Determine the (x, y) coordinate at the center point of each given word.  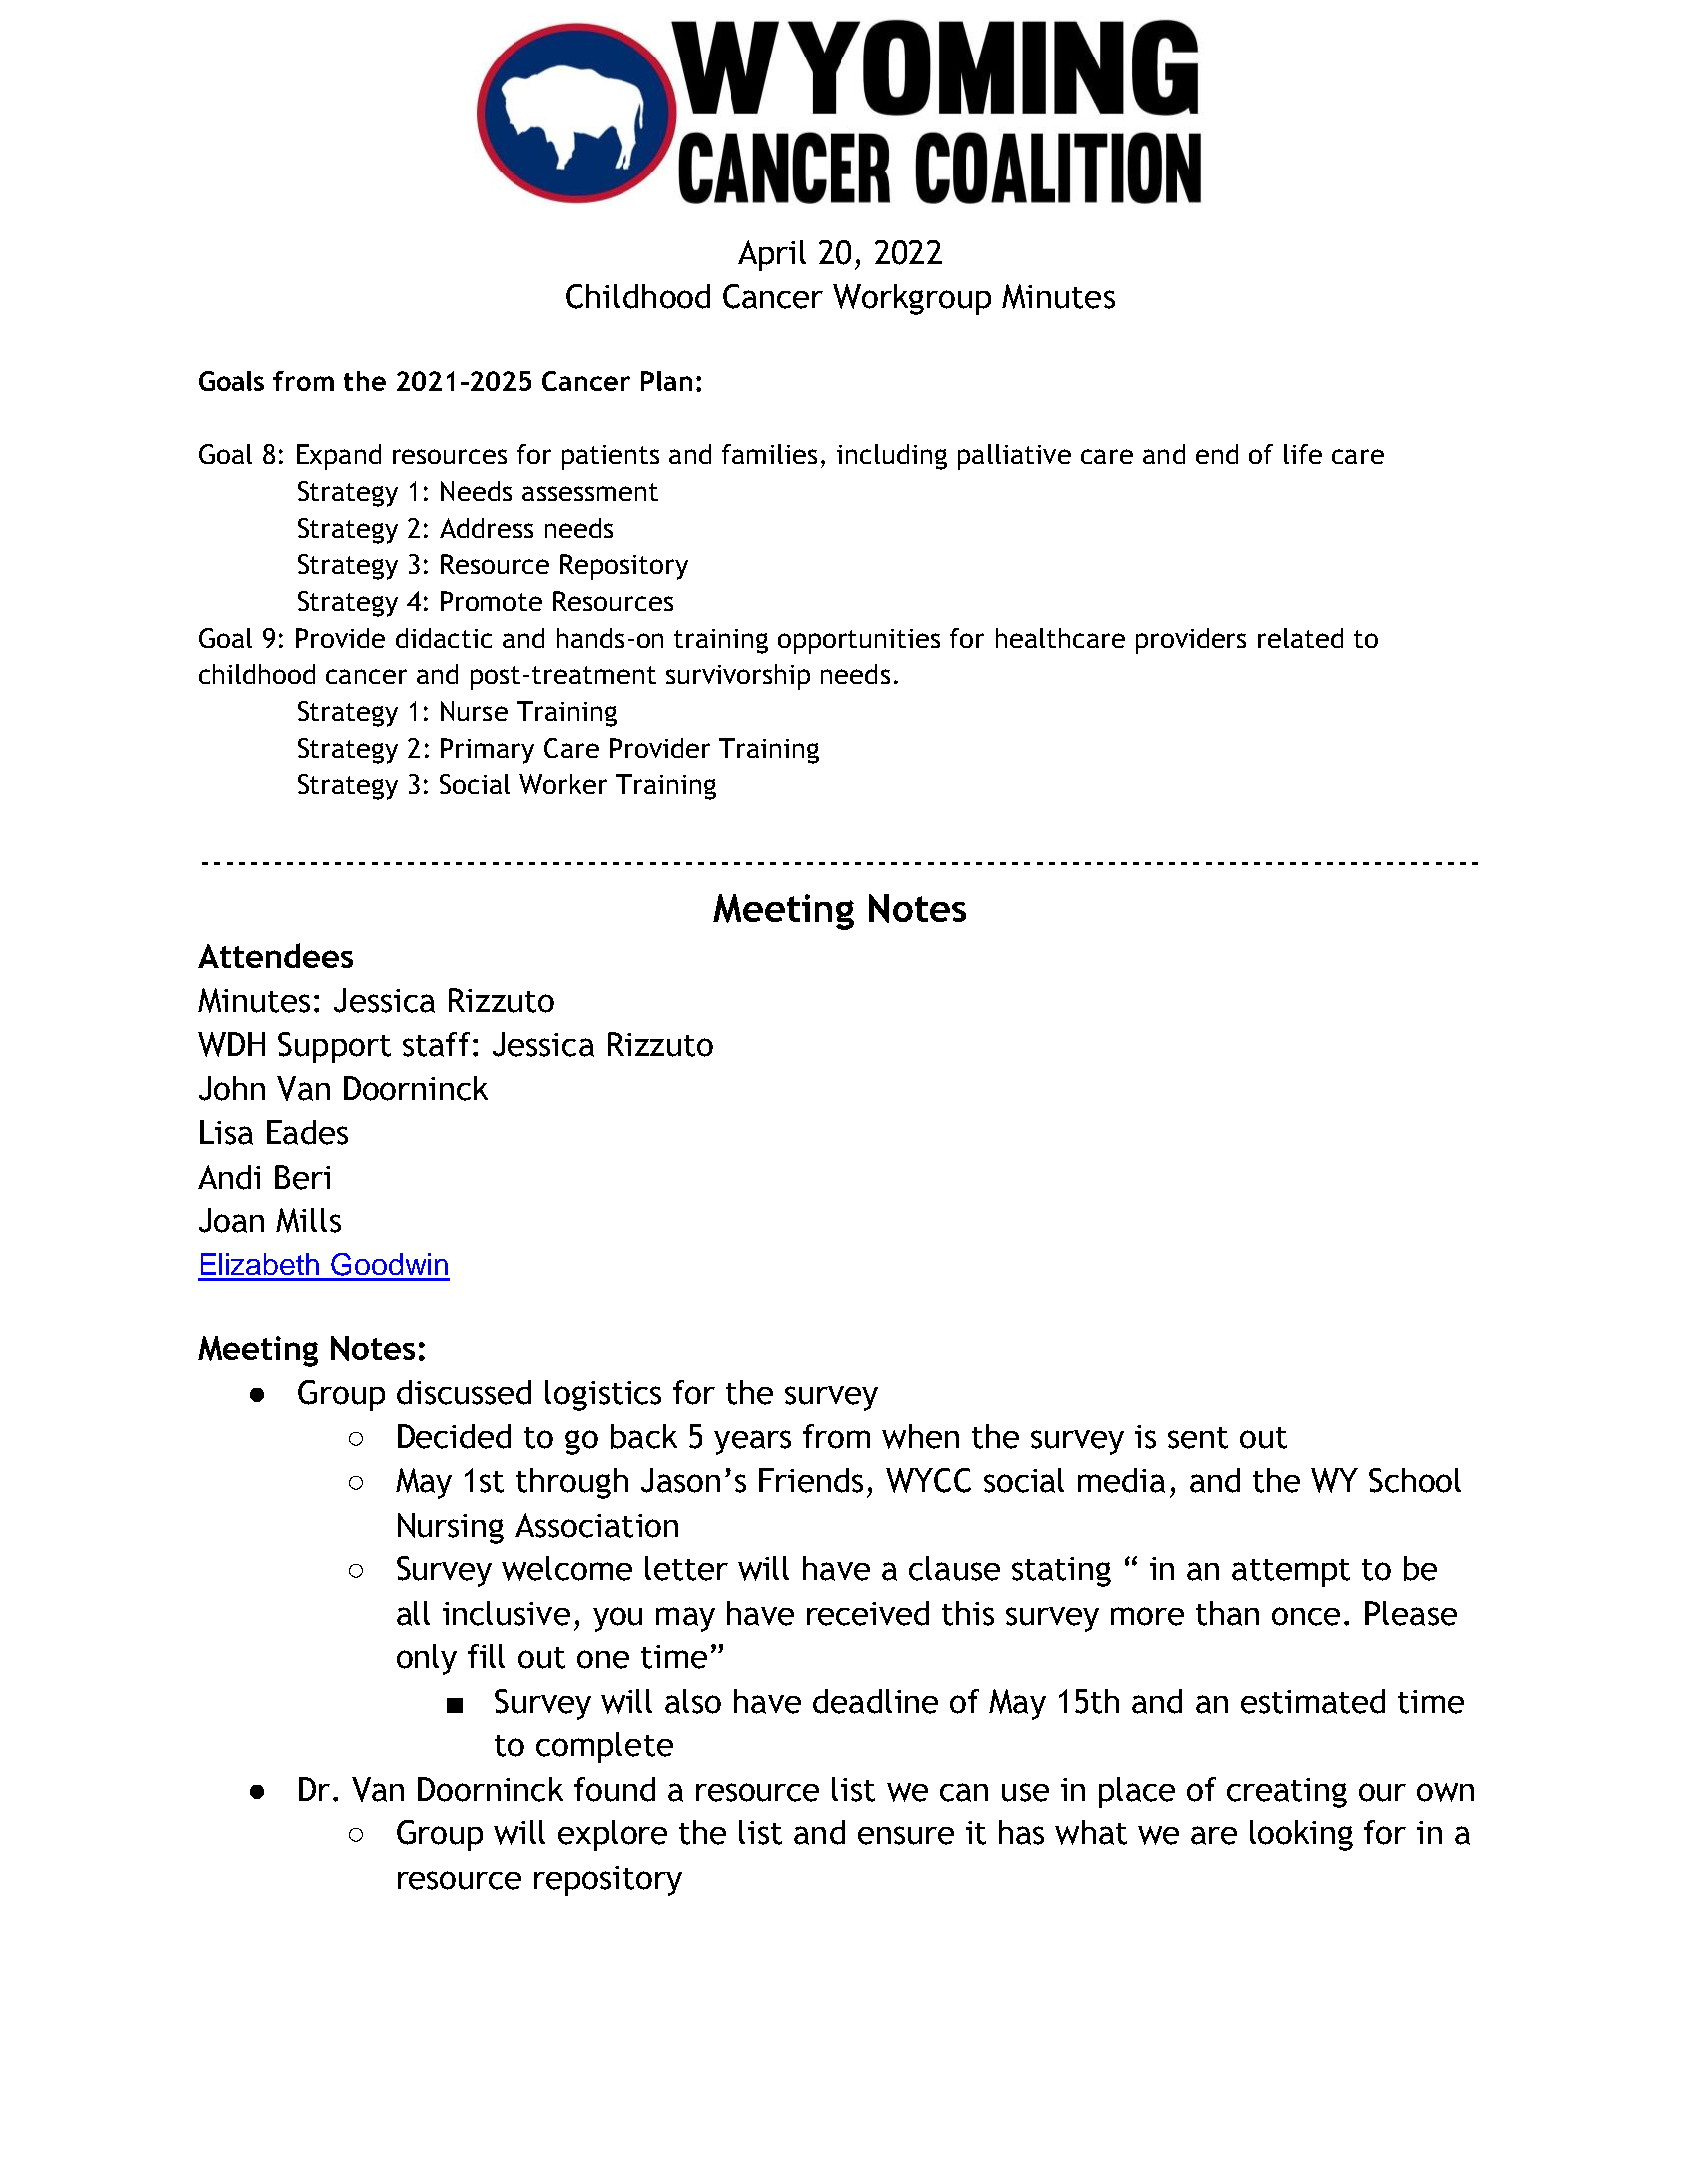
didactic (444, 638)
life (1303, 454)
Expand (339, 457)
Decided (454, 1436)
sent (1198, 1438)
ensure (906, 1835)
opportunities (859, 641)
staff (436, 1044)
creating (1287, 1793)
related (1300, 638)
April (772, 255)
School (1415, 1480)
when (920, 1436)
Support (334, 1047)
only (427, 1659)
